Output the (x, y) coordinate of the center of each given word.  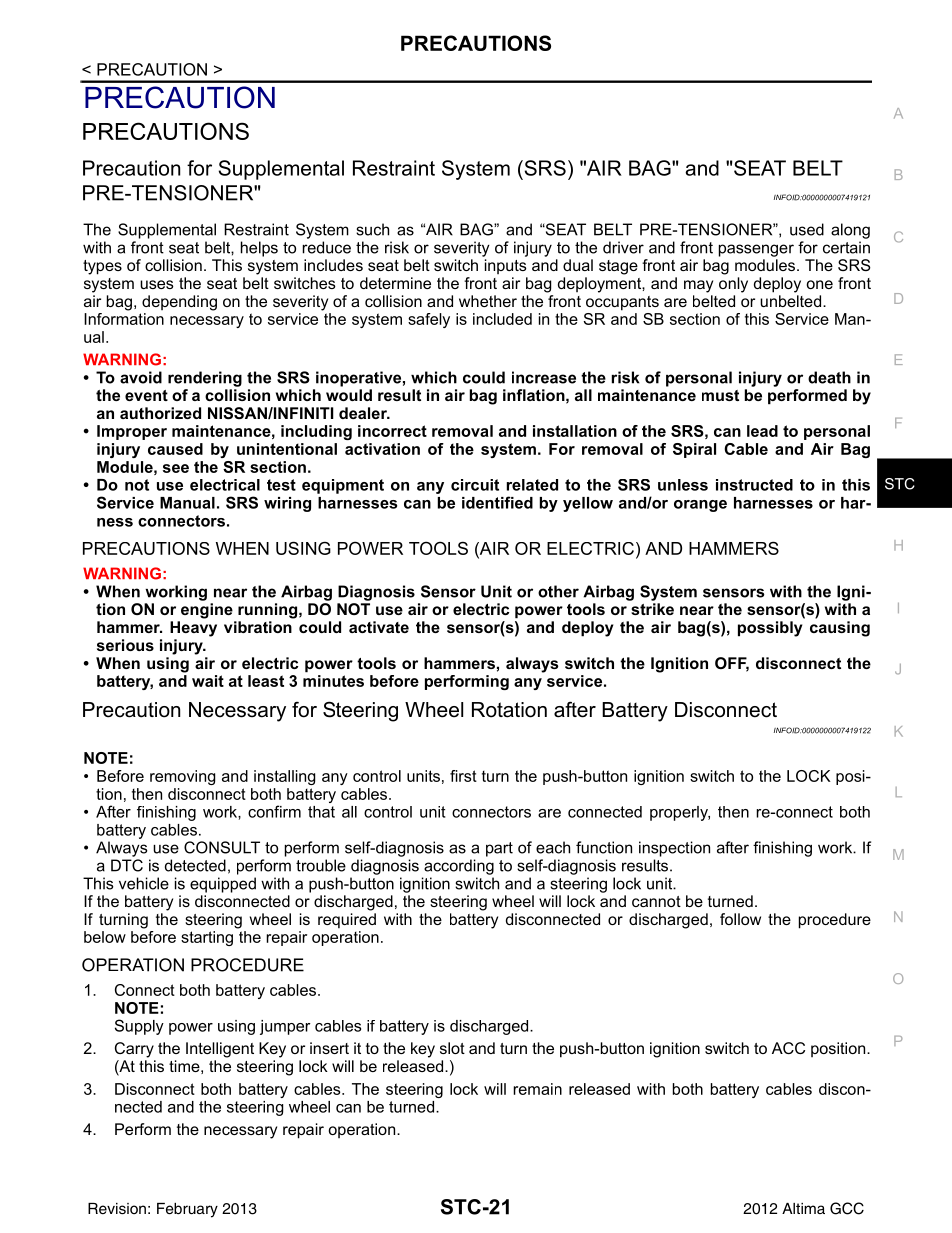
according (459, 867)
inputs (506, 266)
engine (207, 611)
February (187, 1210)
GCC (847, 1208)
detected (195, 865)
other (558, 591)
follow (740, 919)
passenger (756, 250)
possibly (770, 629)
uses (157, 284)
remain (537, 1089)
